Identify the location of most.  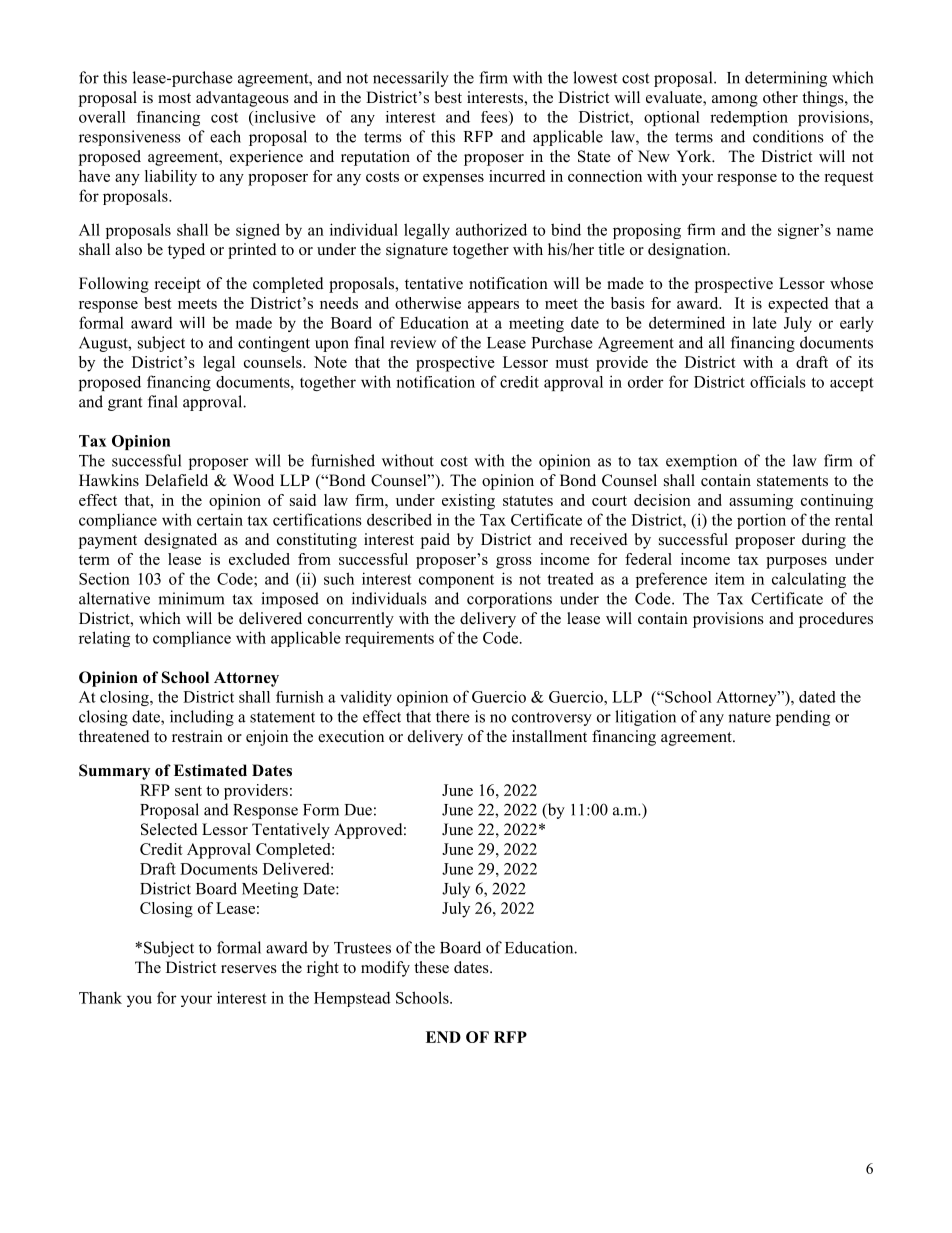
(174, 98).
